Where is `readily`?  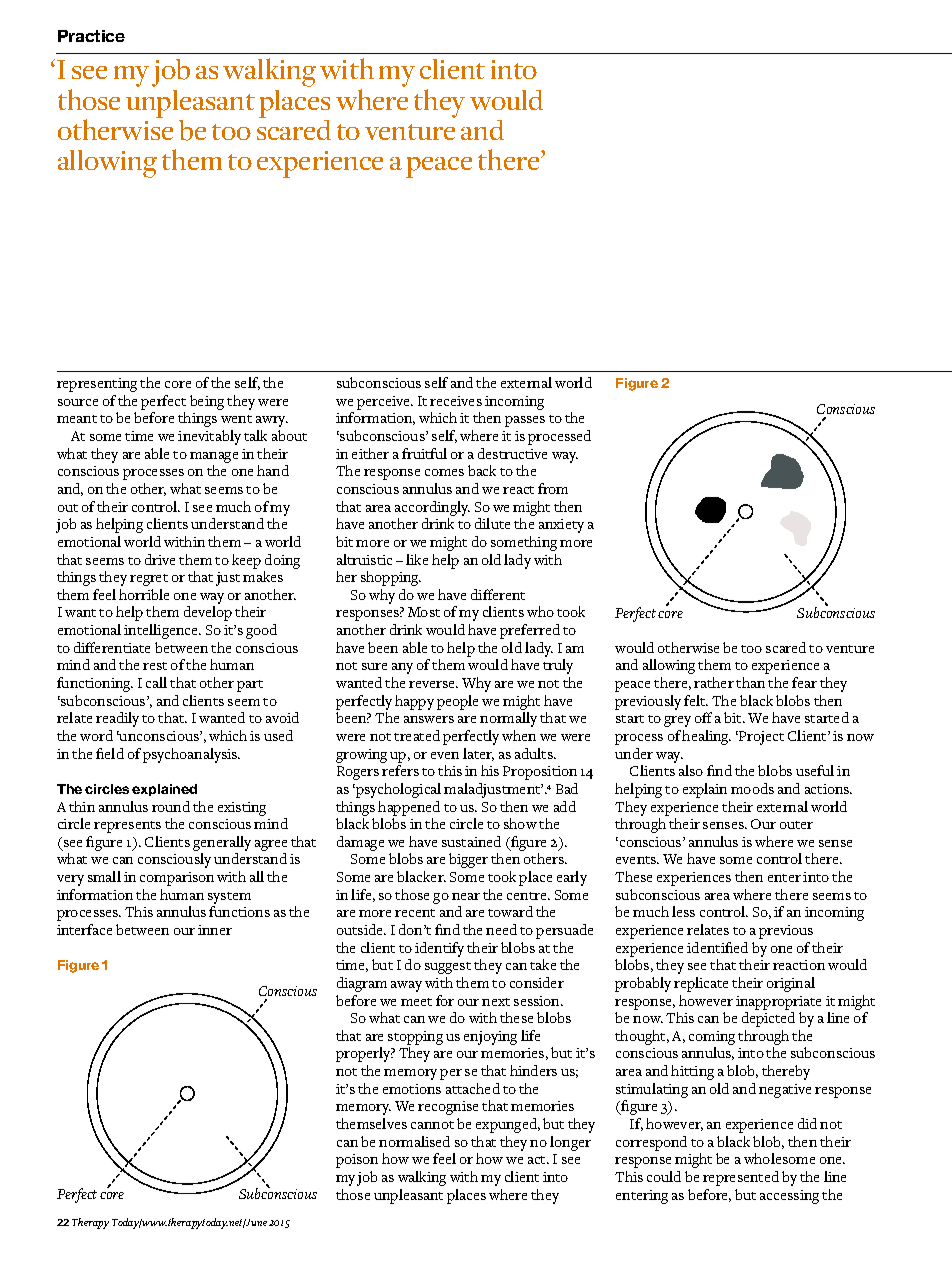 readily is located at coordinates (117, 719).
